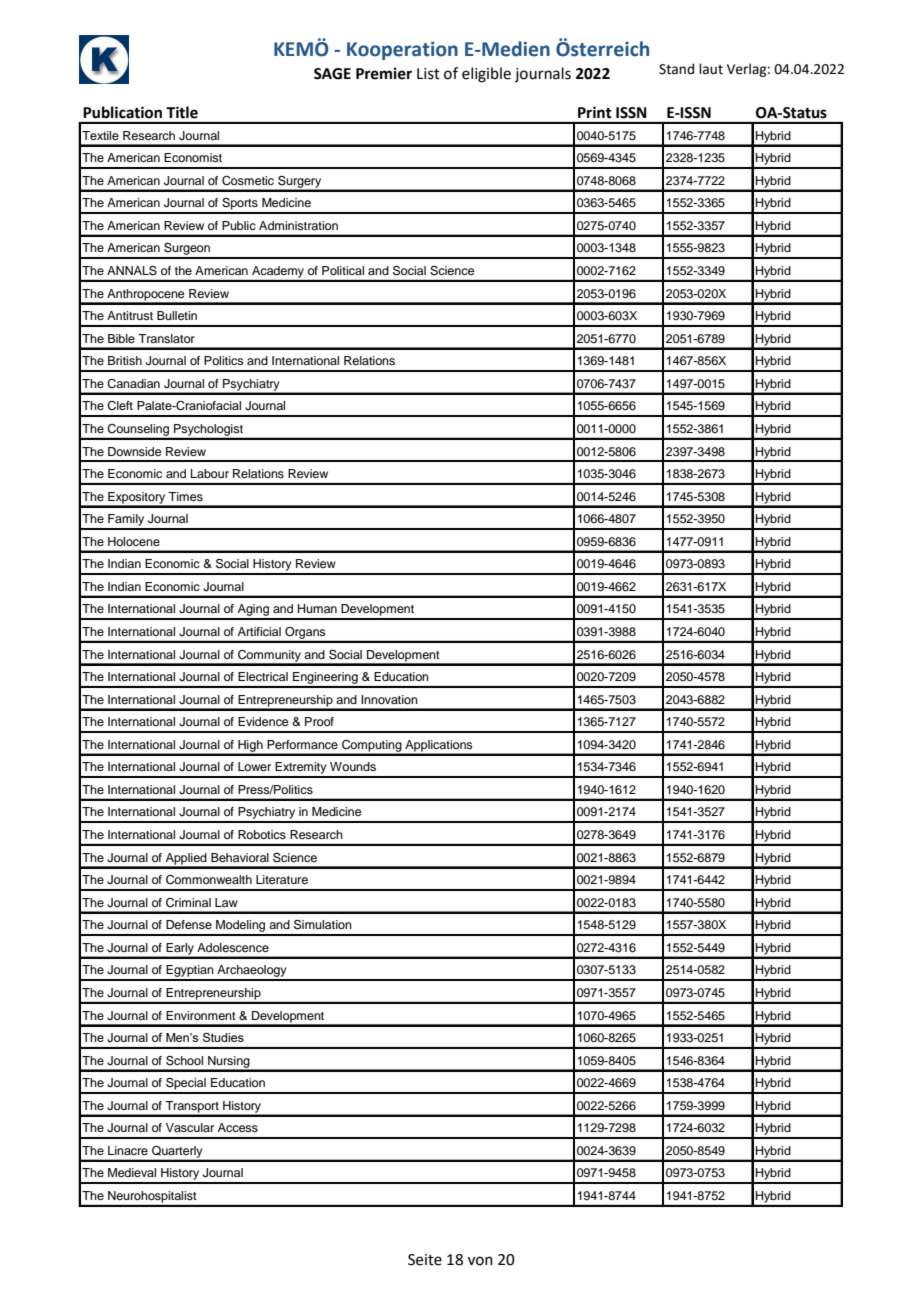 The width and height of the screenshot is (924, 1308). I want to click on von, so click(480, 1261).
